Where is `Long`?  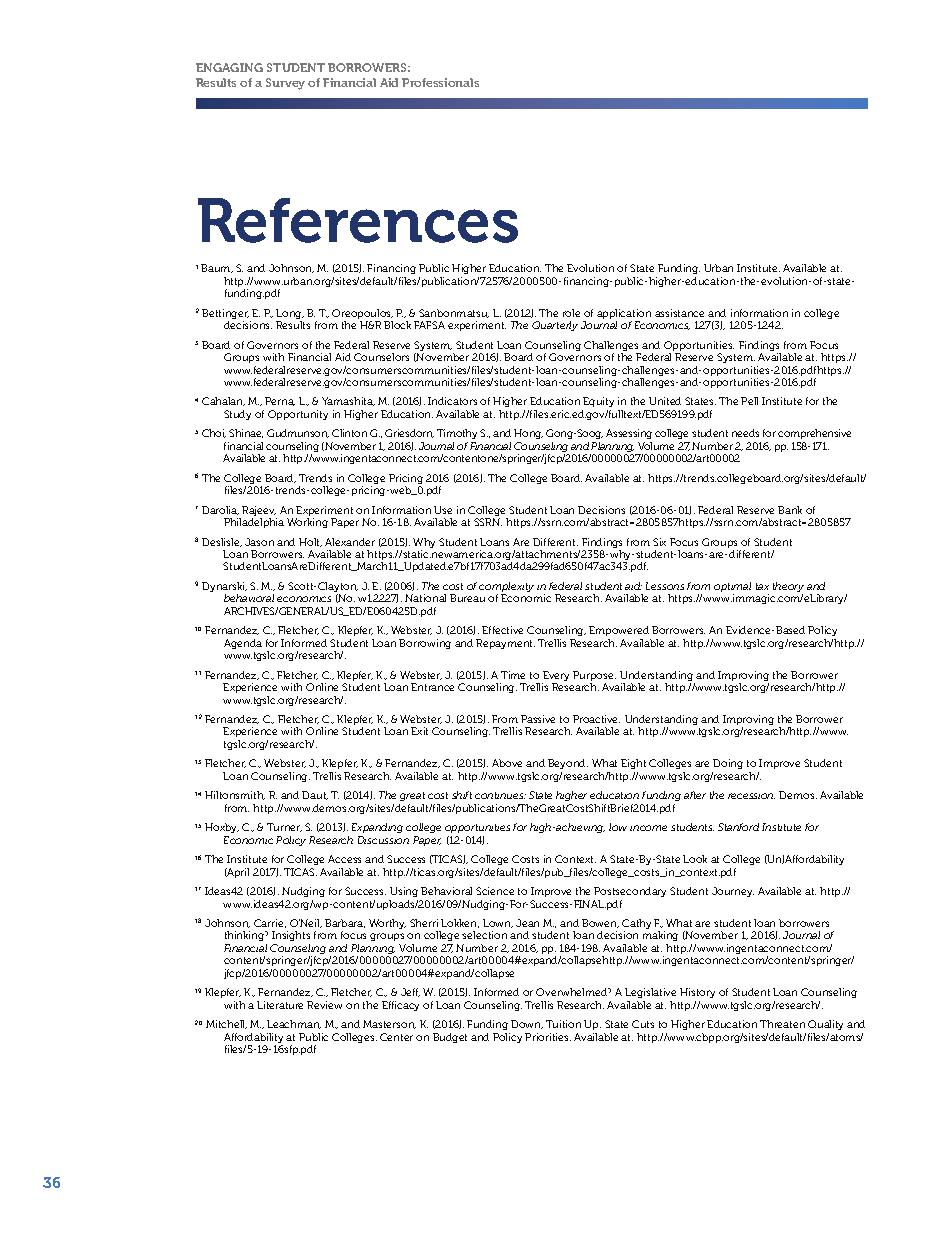 Long is located at coordinates (290, 315).
